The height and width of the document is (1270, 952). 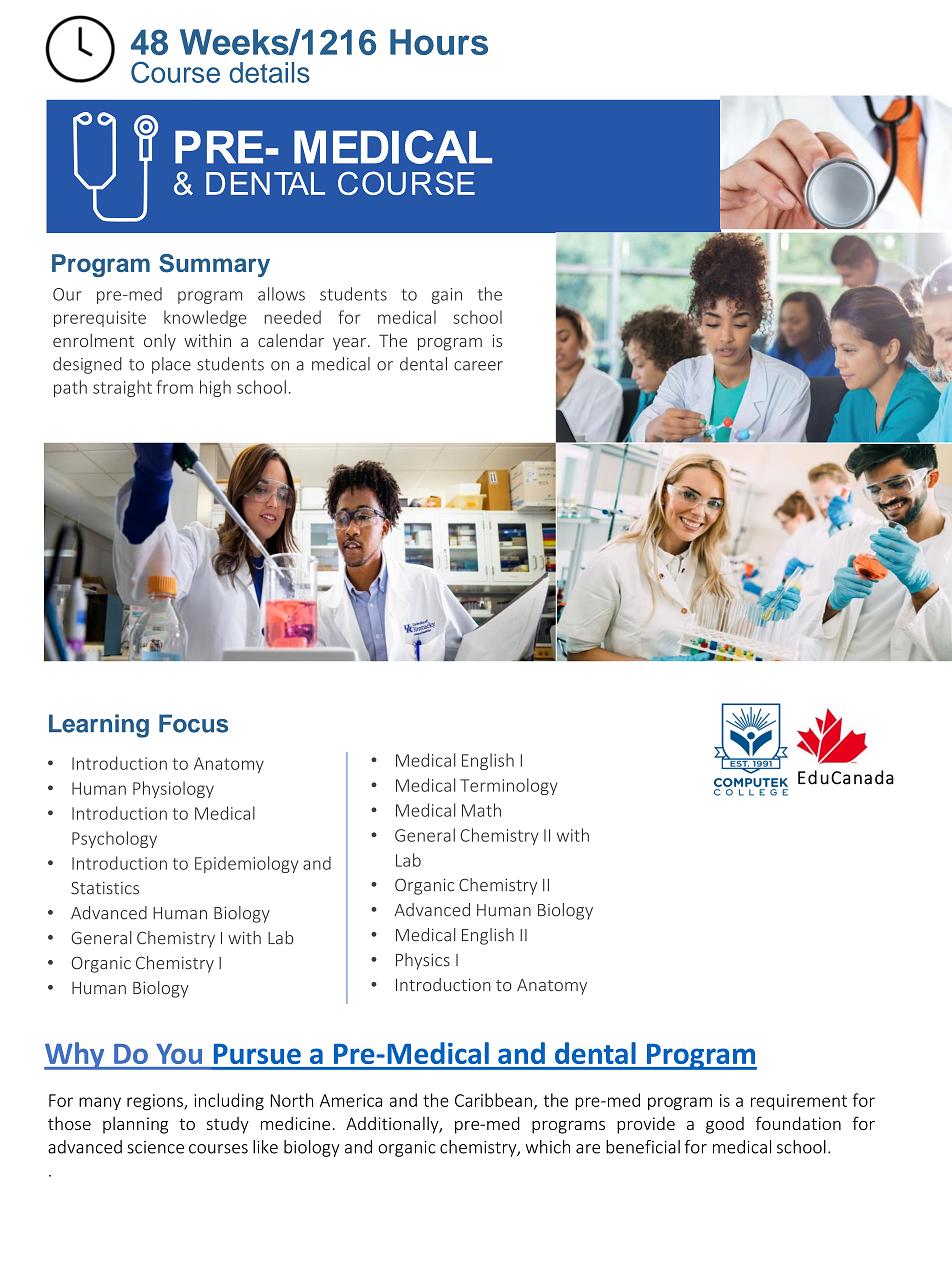 What do you see at coordinates (447, 296) in the document?
I see `gain` at bounding box center [447, 296].
